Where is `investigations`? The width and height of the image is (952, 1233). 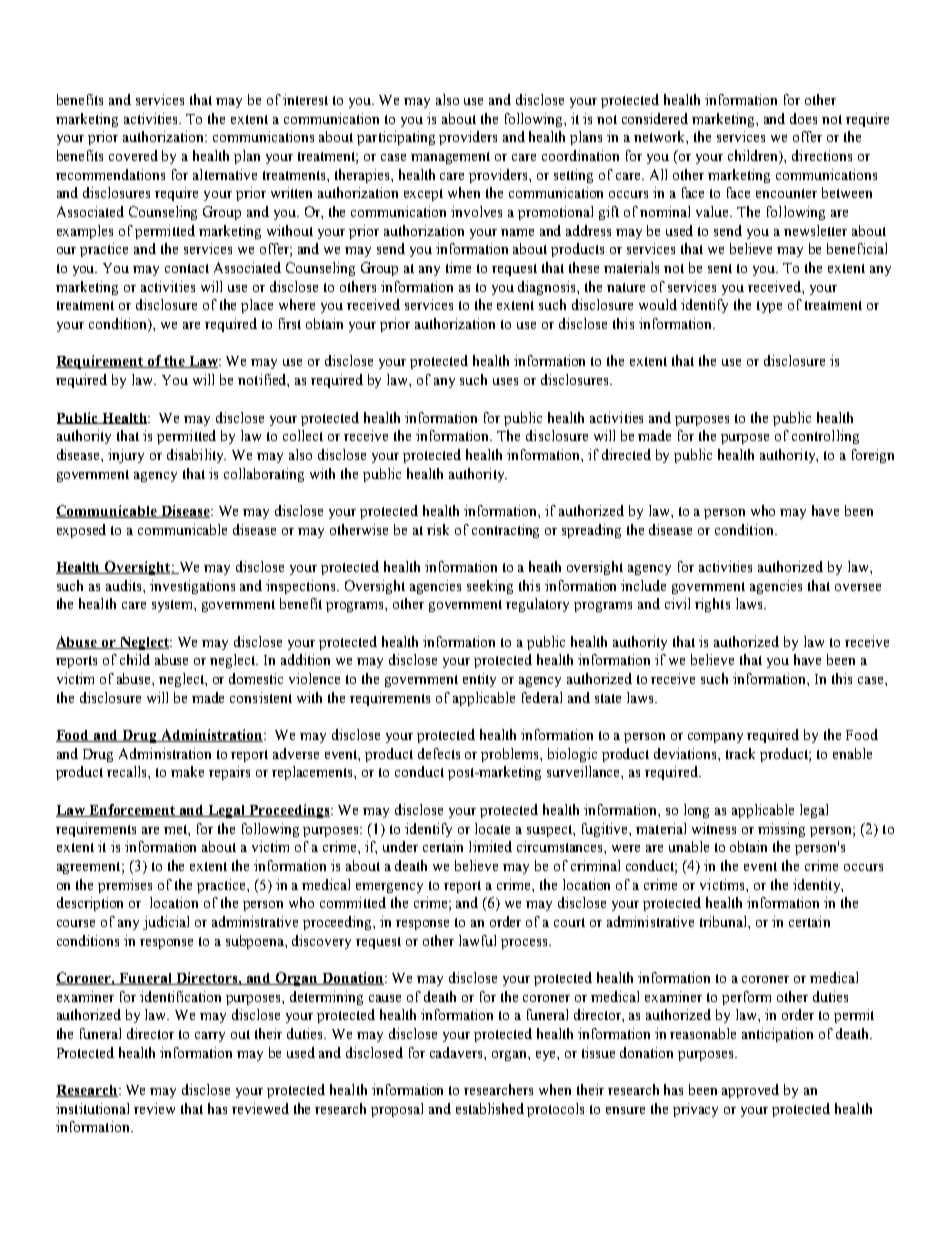
investigations is located at coordinates (192, 587).
